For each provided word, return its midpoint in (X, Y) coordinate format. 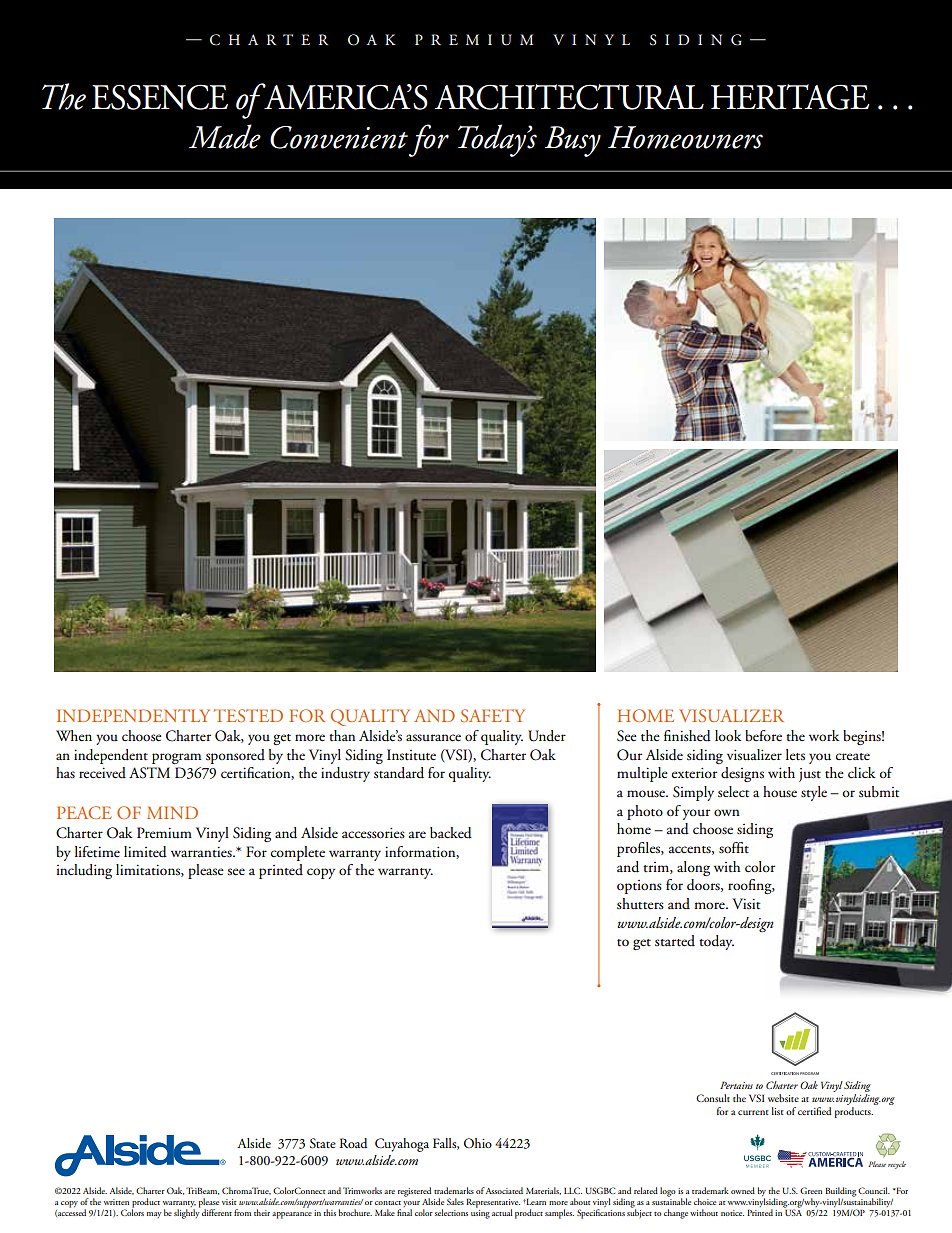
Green (811, 1190)
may (154, 1215)
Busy (573, 141)
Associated (504, 1190)
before (763, 736)
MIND (172, 812)
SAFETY (492, 715)
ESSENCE (160, 97)
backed (451, 833)
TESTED (248, 715)
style (814, 793)
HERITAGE (790, 97)
